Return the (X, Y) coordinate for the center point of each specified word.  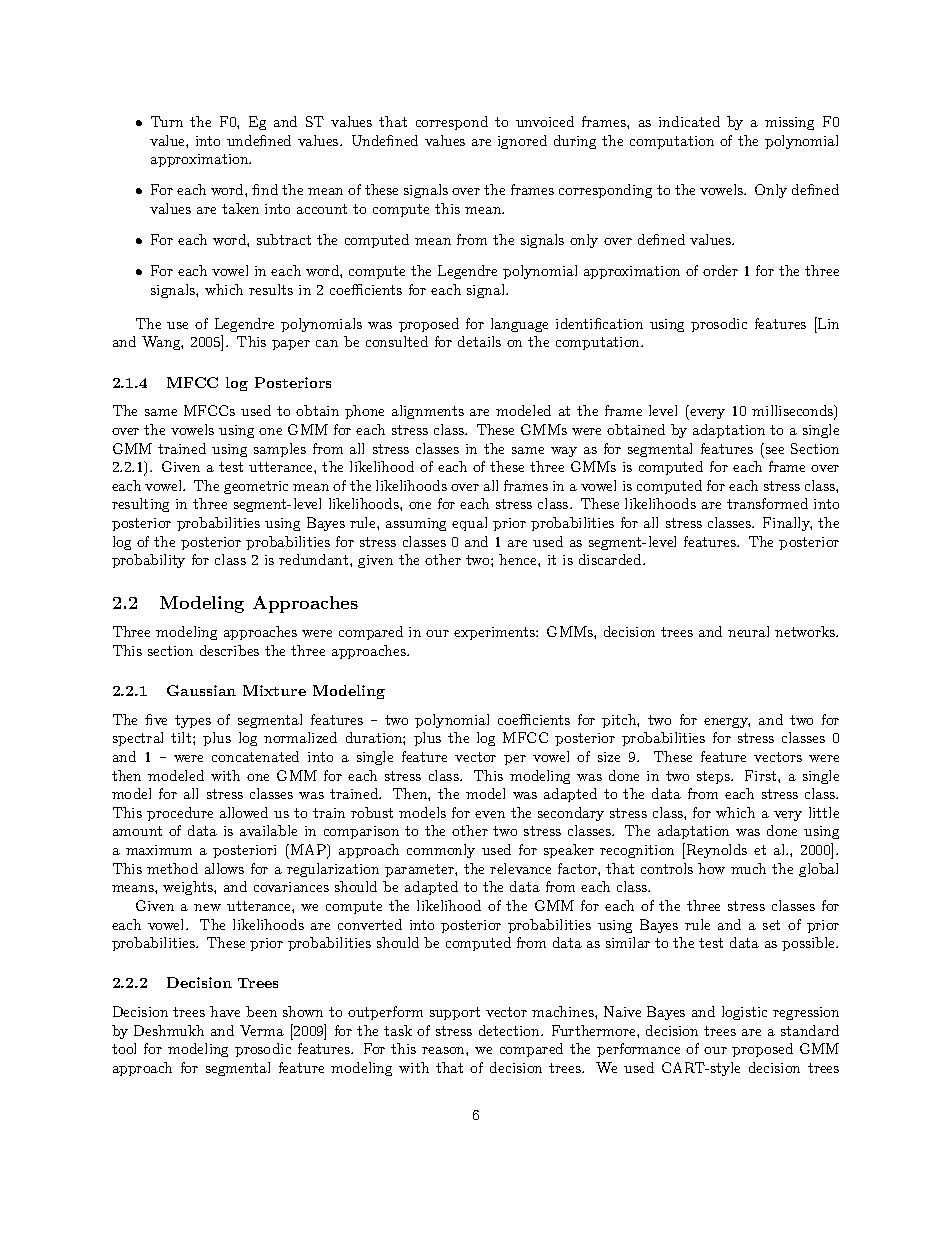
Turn (167, 121)
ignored (522, 142)
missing (789, 123)
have (225, 1011)
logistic (744, 1013)
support (455, 1013)
